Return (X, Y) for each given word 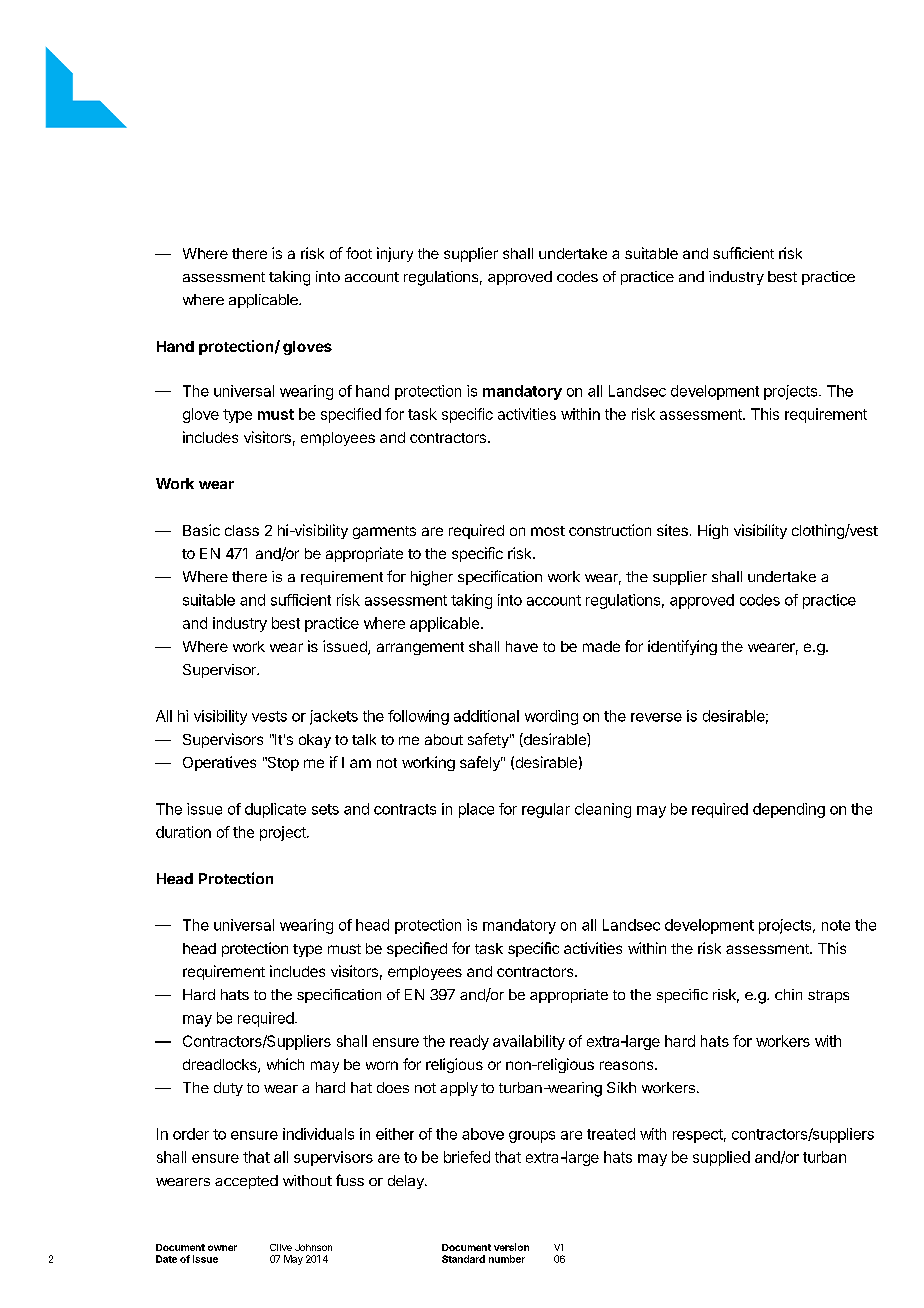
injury (395, 254)
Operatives (219, 763)
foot (359, 253)
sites (672, 530)
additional (486, 716)
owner (222, 1248)
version (511, 1247)
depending (789, 810)
